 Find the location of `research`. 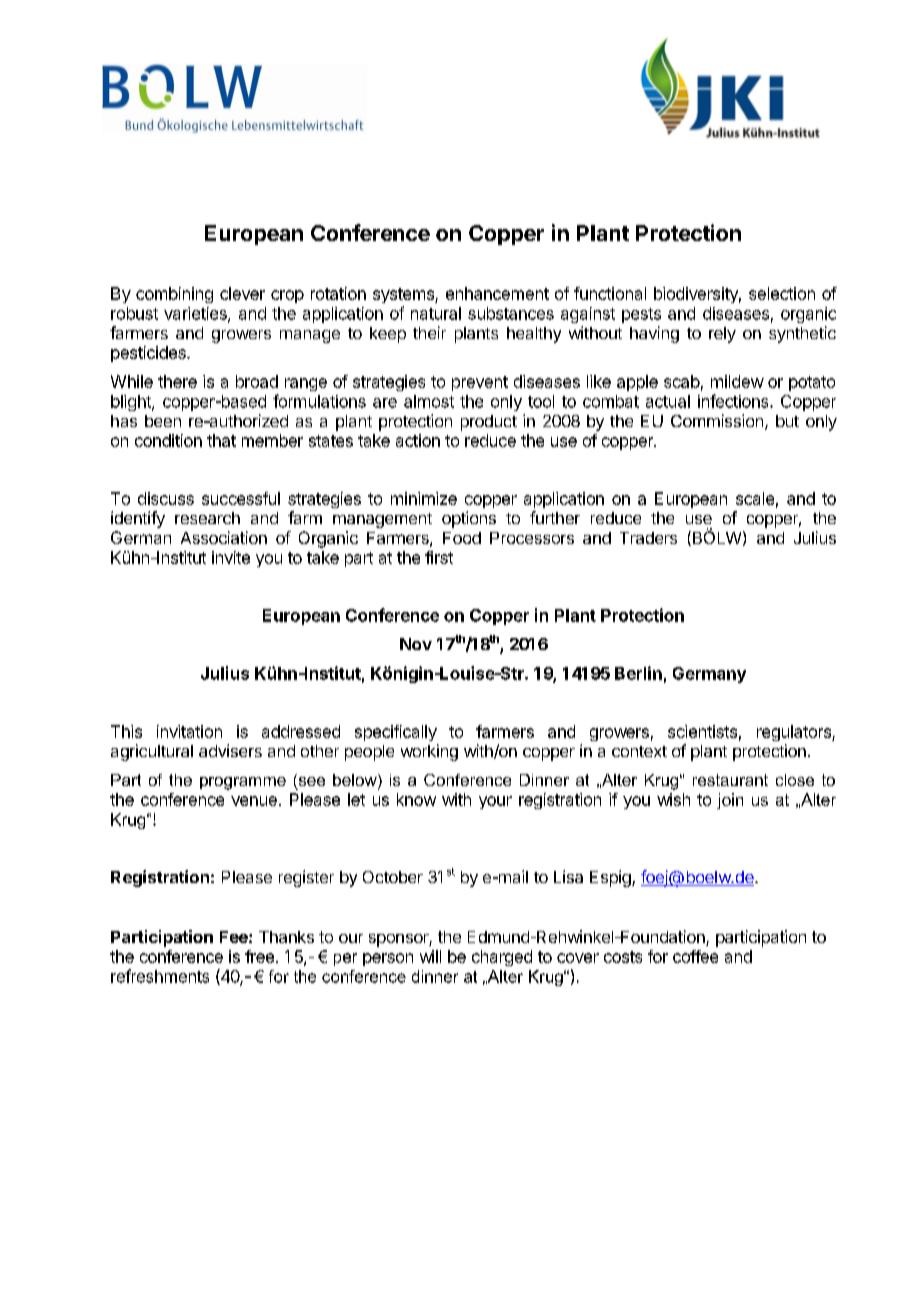

research is located at coordinates (207, 518).
